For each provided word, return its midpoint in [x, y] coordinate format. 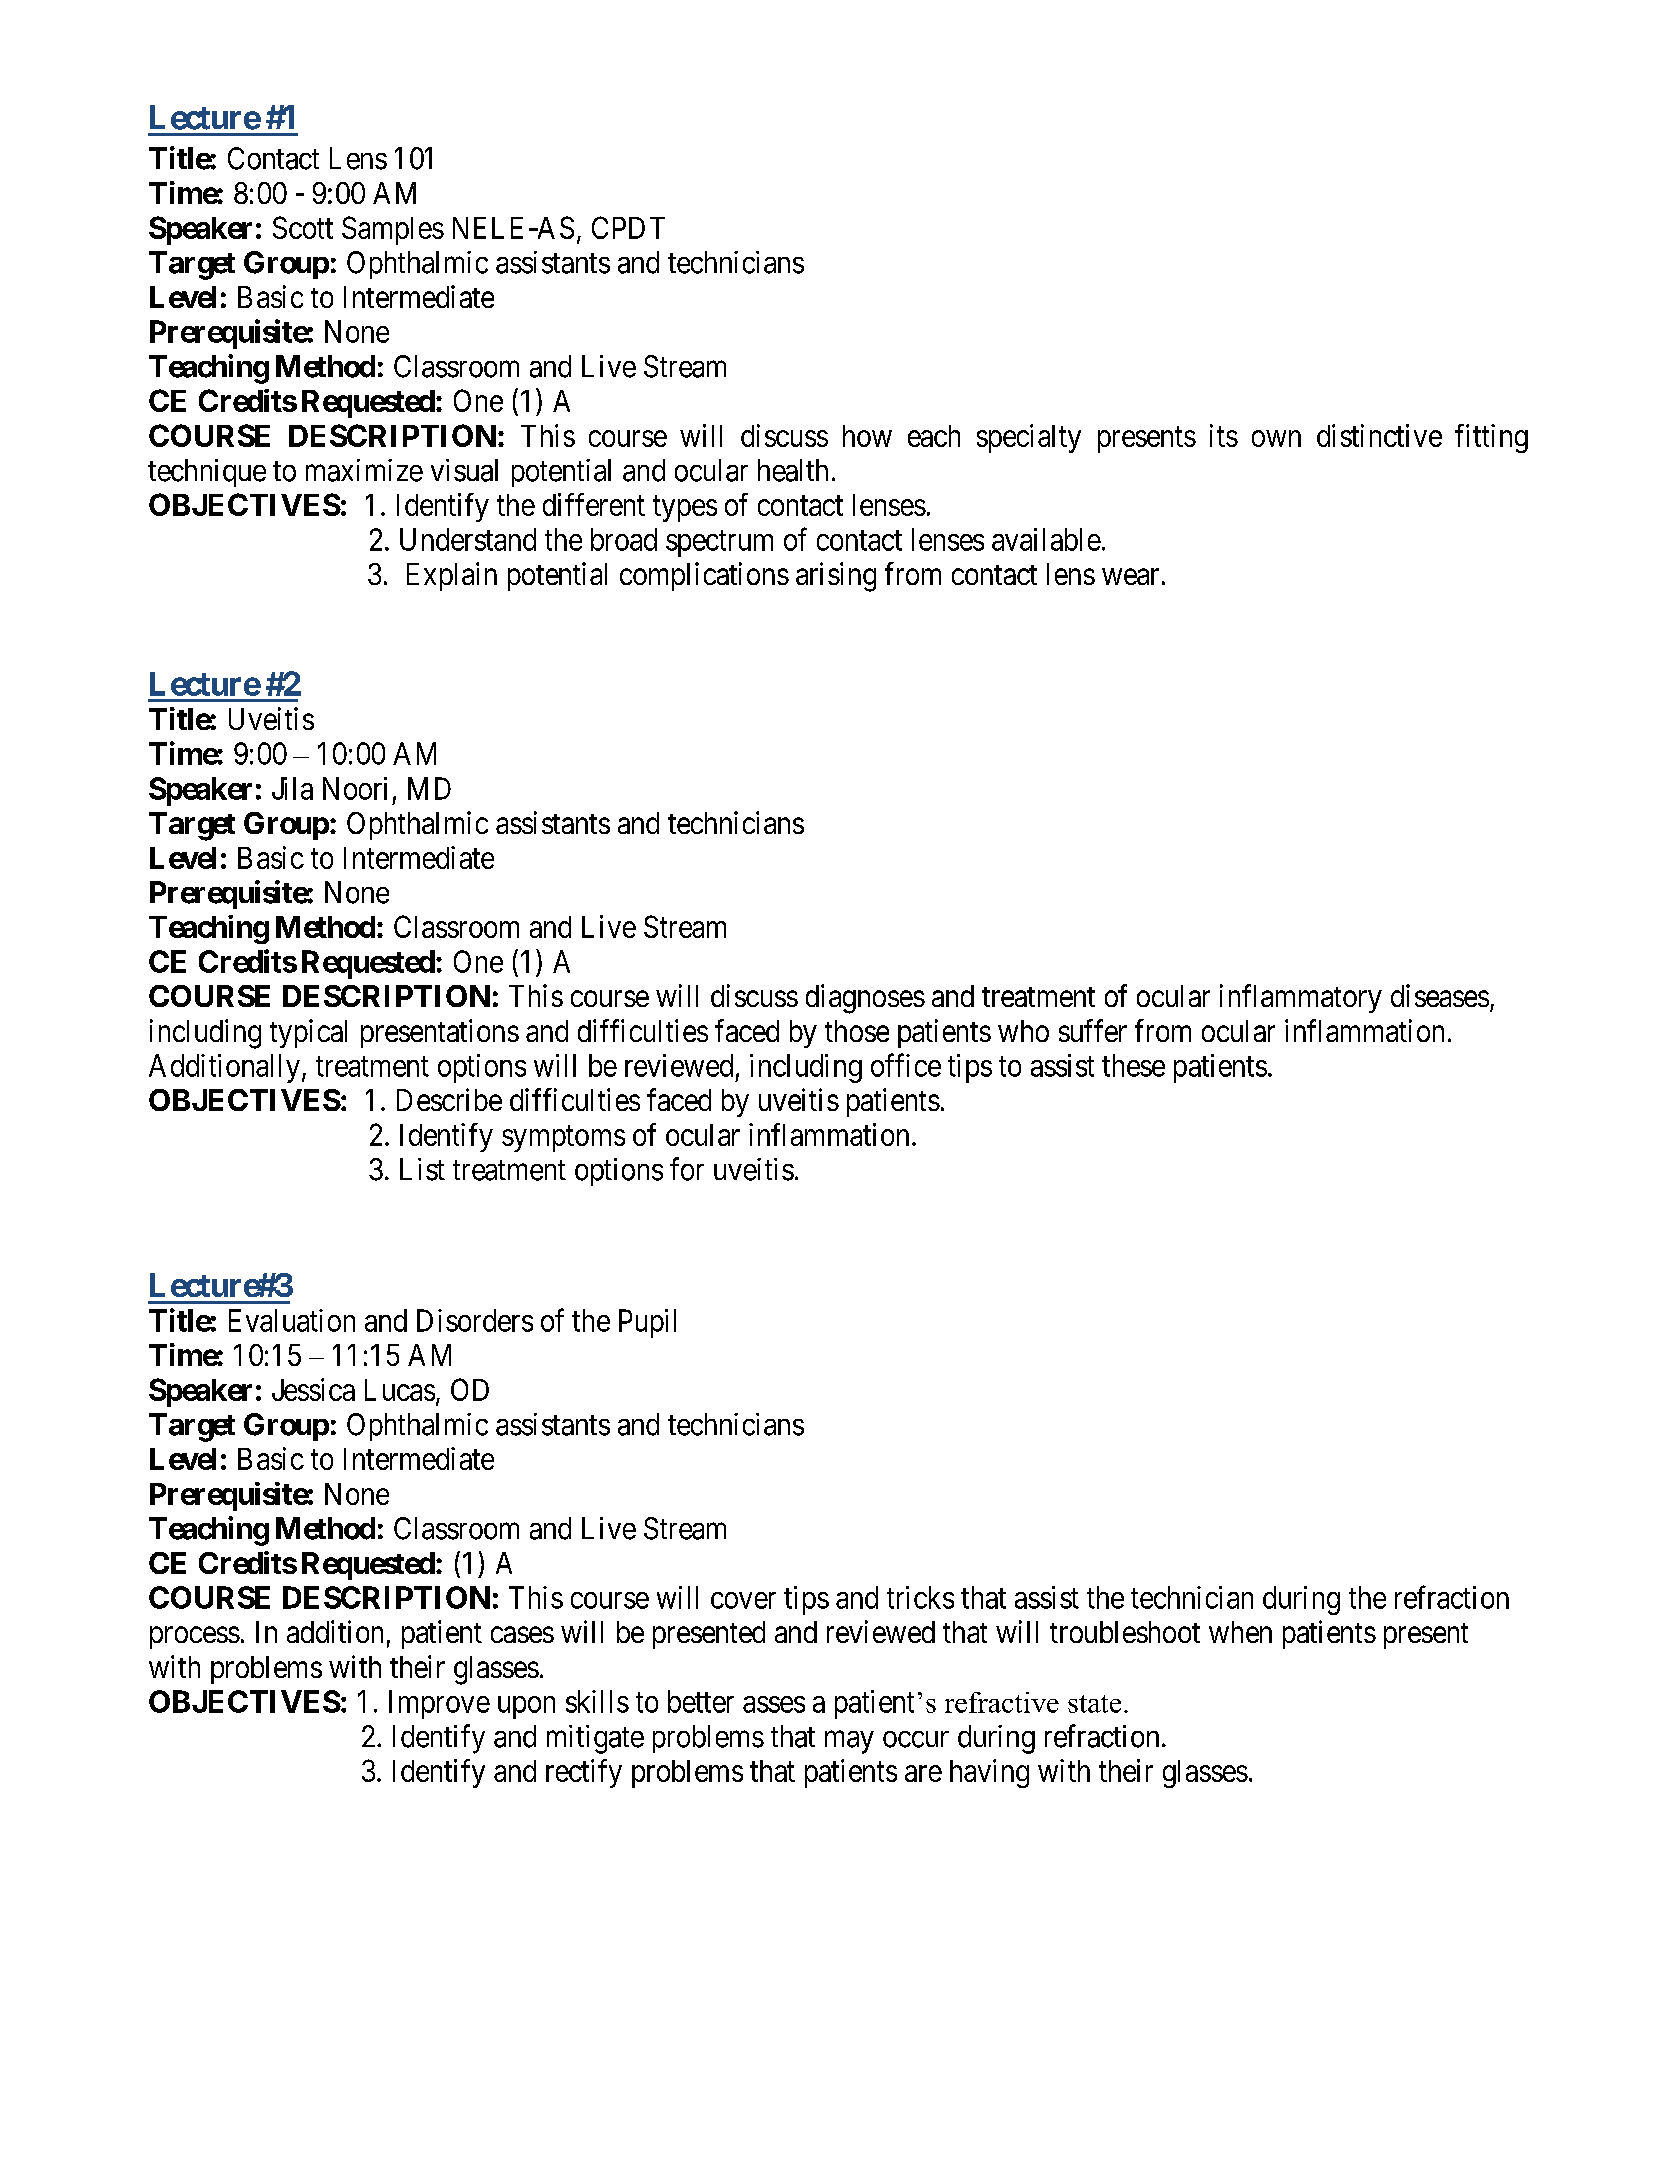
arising [836, 577]
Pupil [647, 1323]
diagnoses [865, 999]
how [867, 436]
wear [1130, 577]
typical [308, 1033]
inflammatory [1301, 998]
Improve [439, 1704]
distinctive [1379, 435]
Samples [393, 230]
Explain [452, 576]
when [1240, 1632]
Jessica [313, 1389]
